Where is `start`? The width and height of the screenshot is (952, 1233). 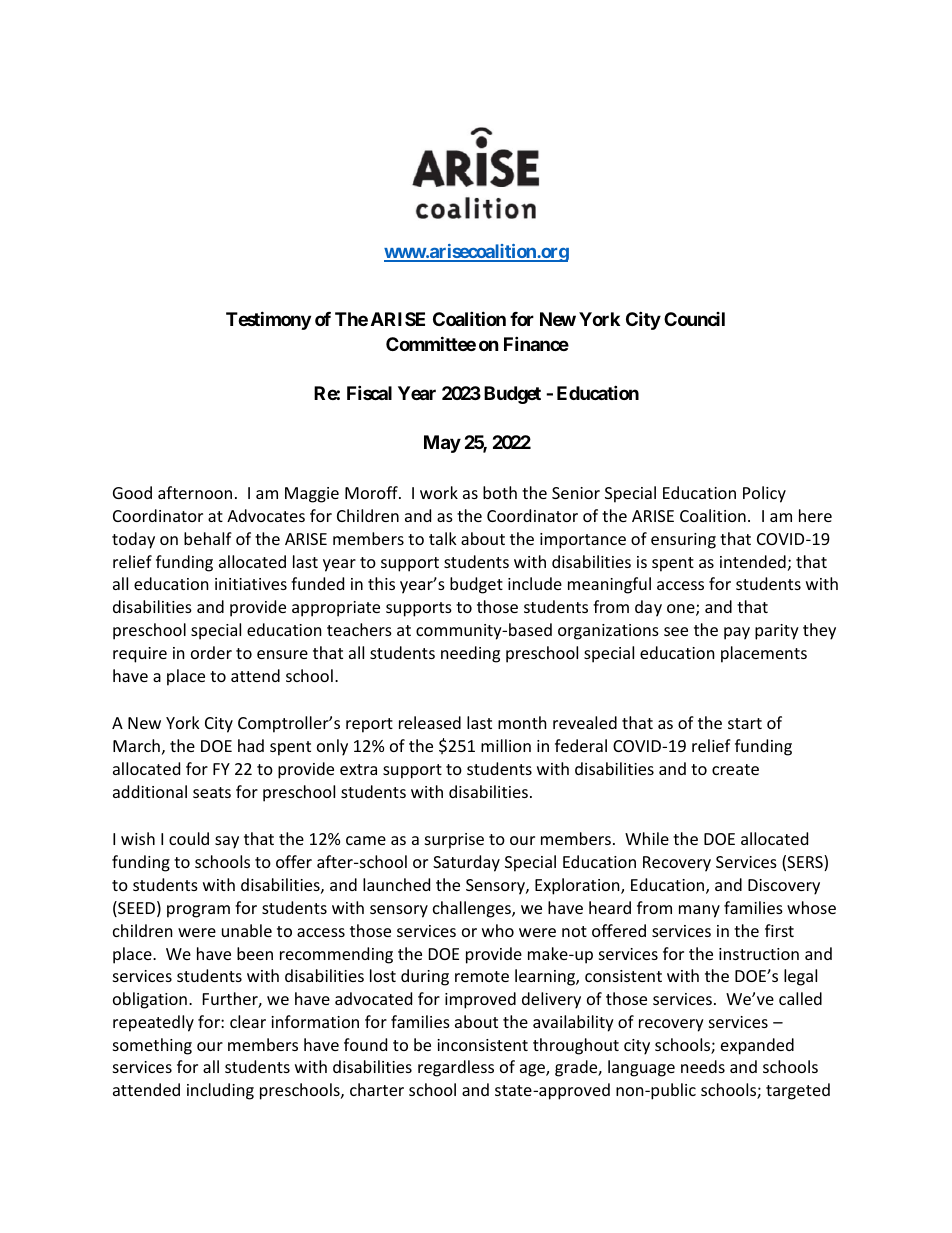
start is located at coordinates (745, 723).
